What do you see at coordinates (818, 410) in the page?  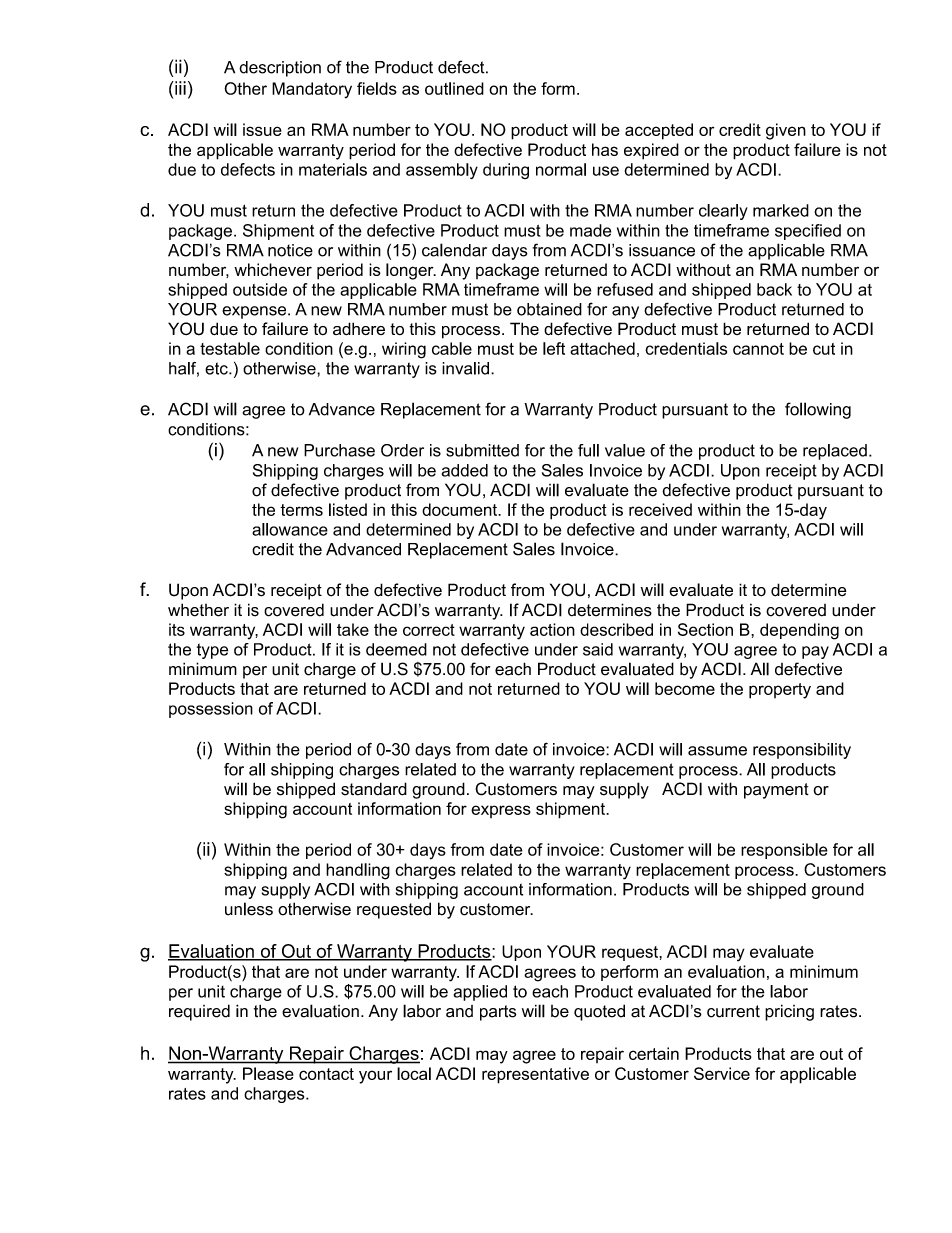 I see `following` at bounding box center [818, 410].
